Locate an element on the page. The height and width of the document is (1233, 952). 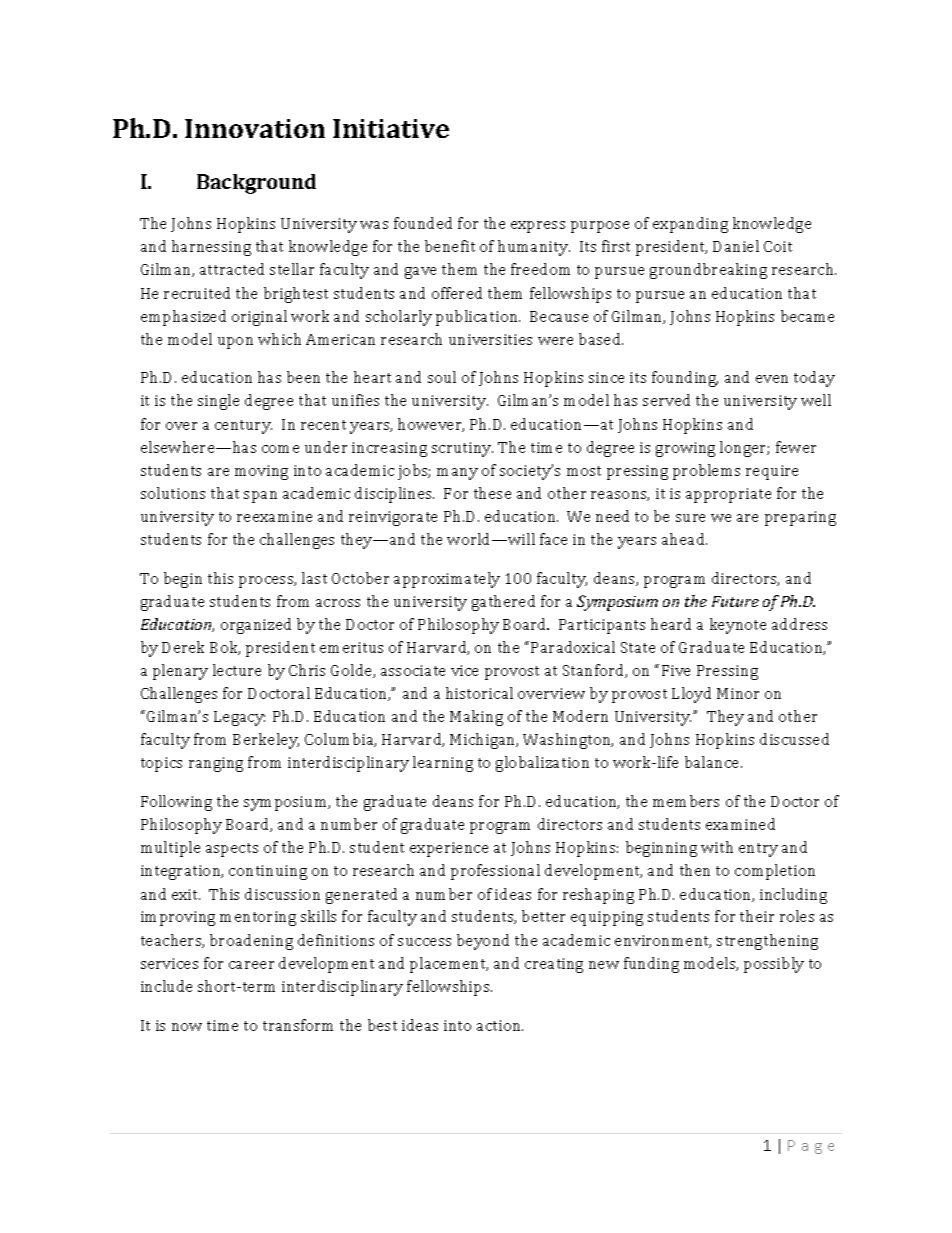
possibly is located at coordinates (774, 965).
